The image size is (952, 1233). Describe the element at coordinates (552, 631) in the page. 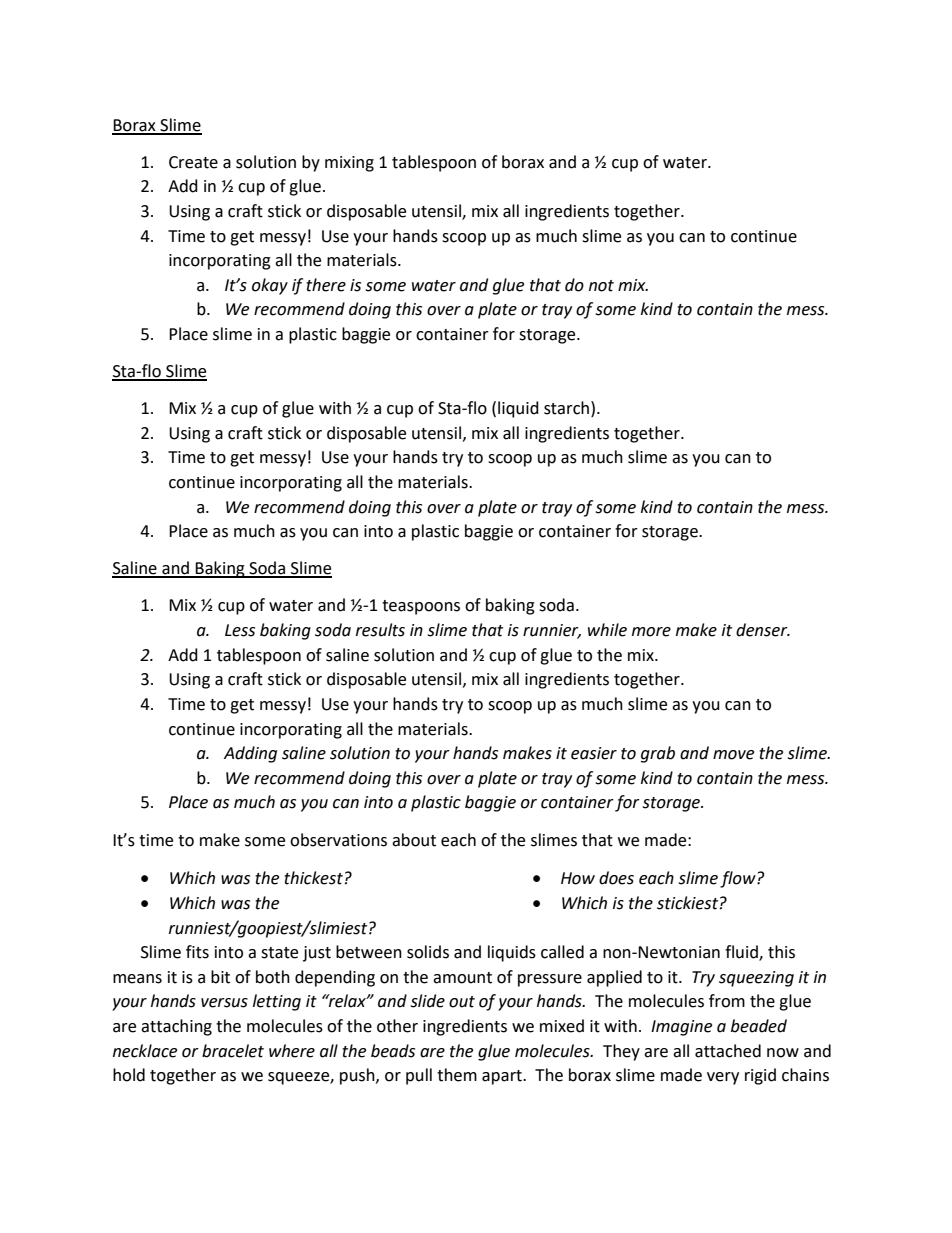

I see `runnier` at that location.
